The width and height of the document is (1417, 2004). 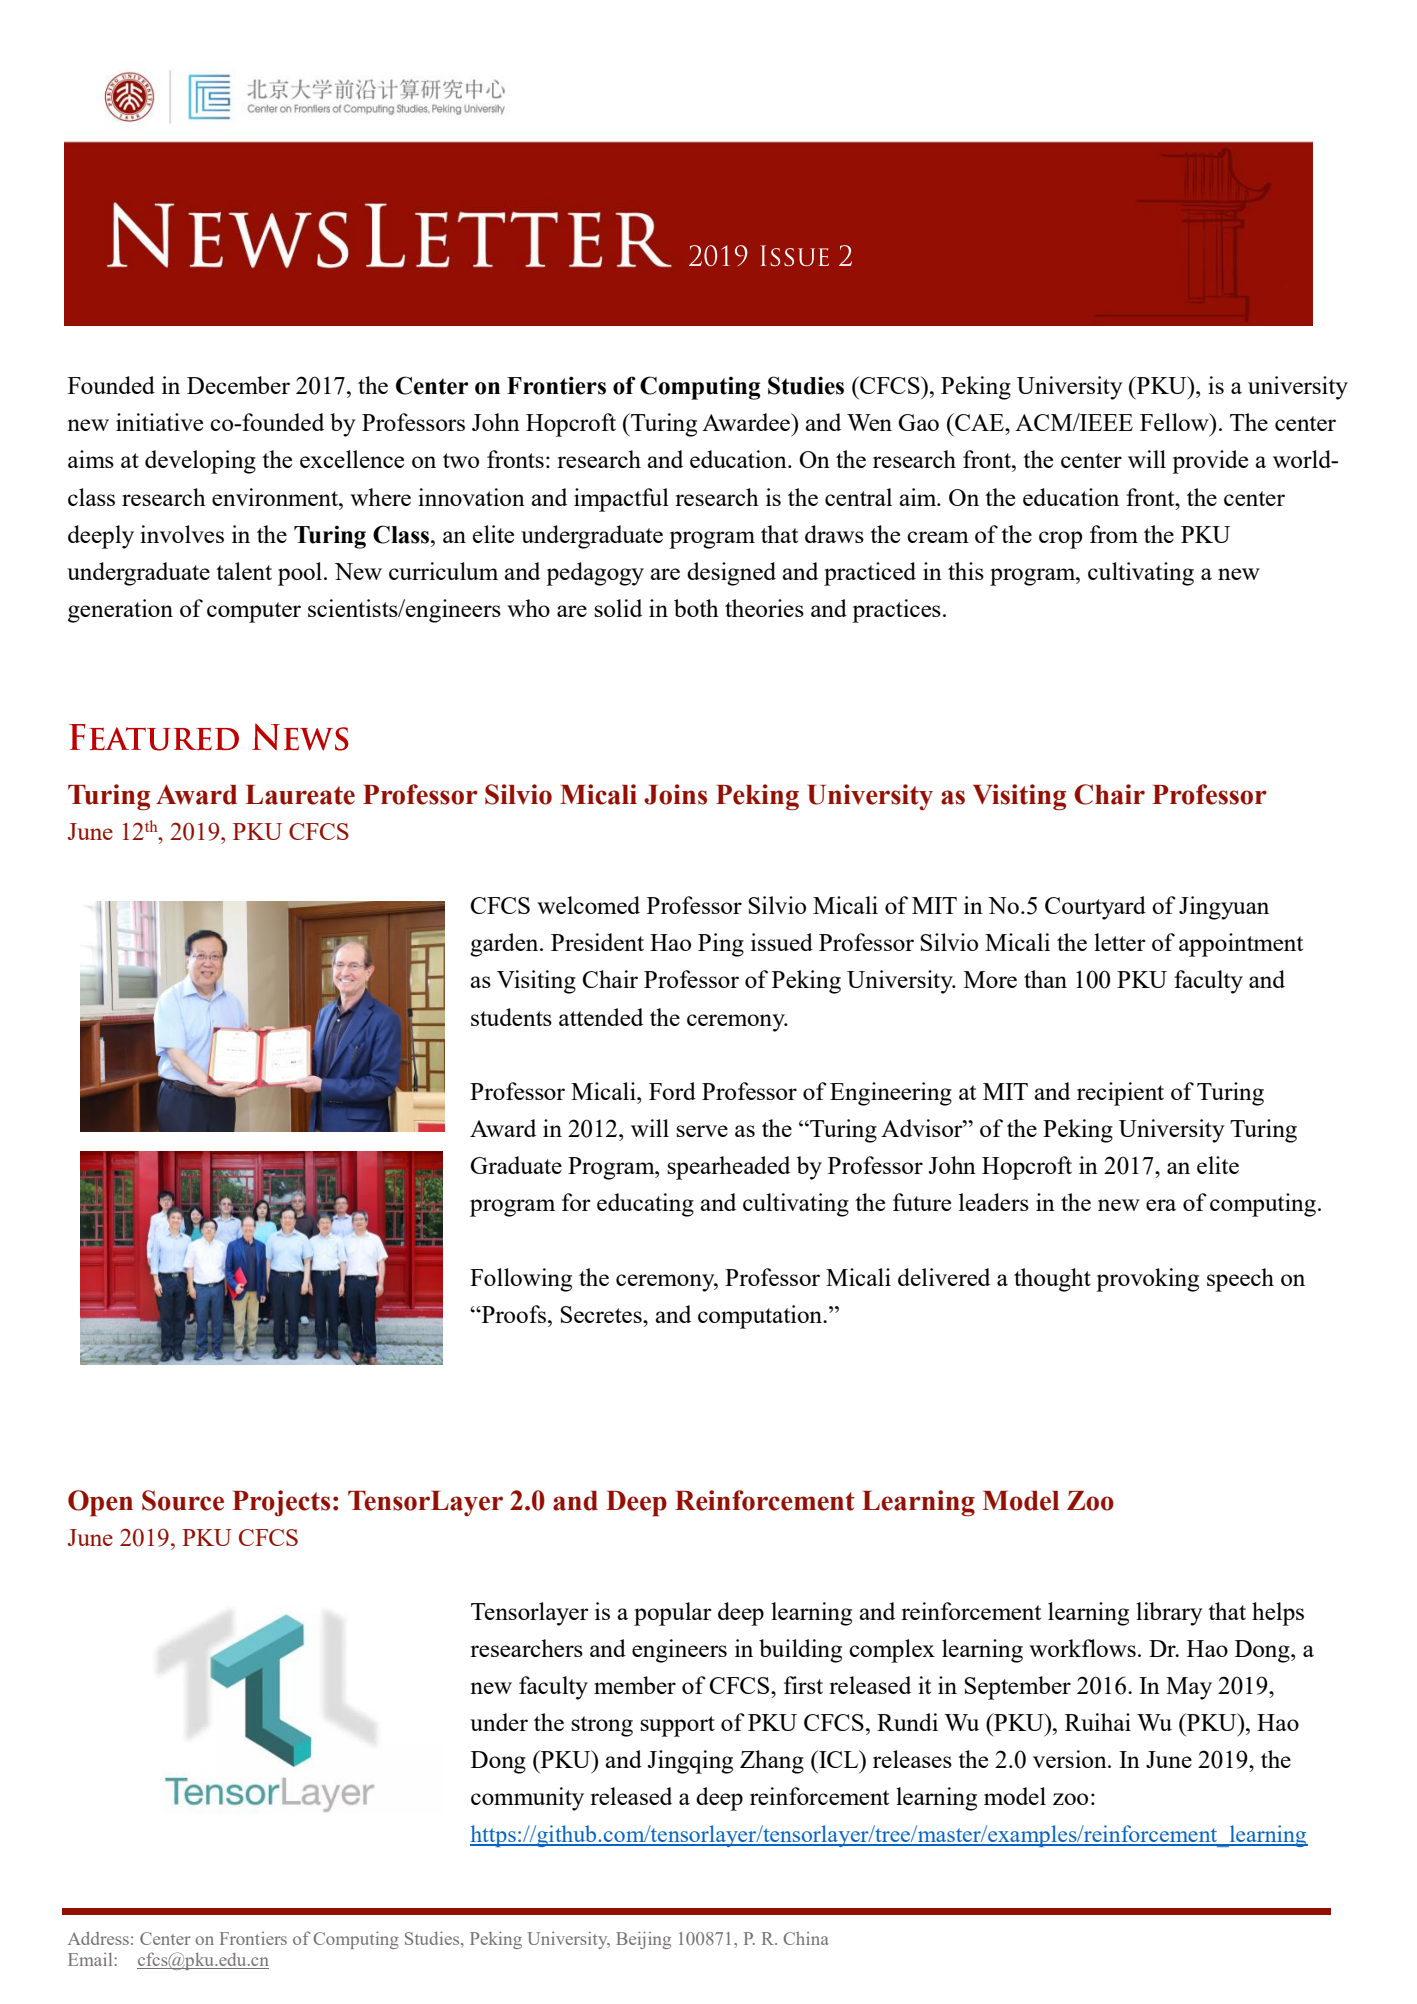 What do you see at coordinates (1120, 1094) in the document?
I see `recipient` at bounding box center [1120, 1094].
